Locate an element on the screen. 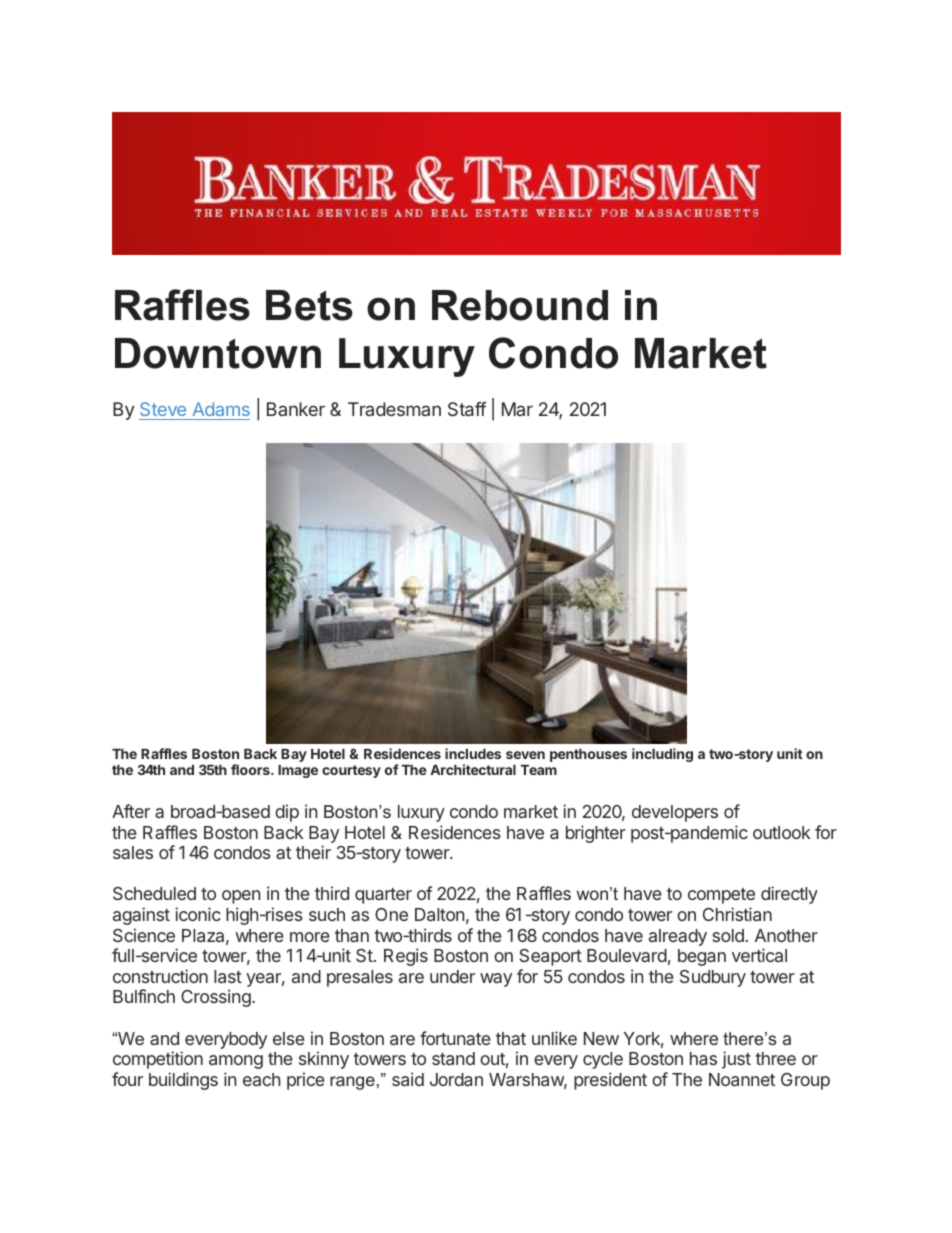 Image resolution: width=952 pixels, height=1233 pixels. including is located at coordinates (662, 755).
